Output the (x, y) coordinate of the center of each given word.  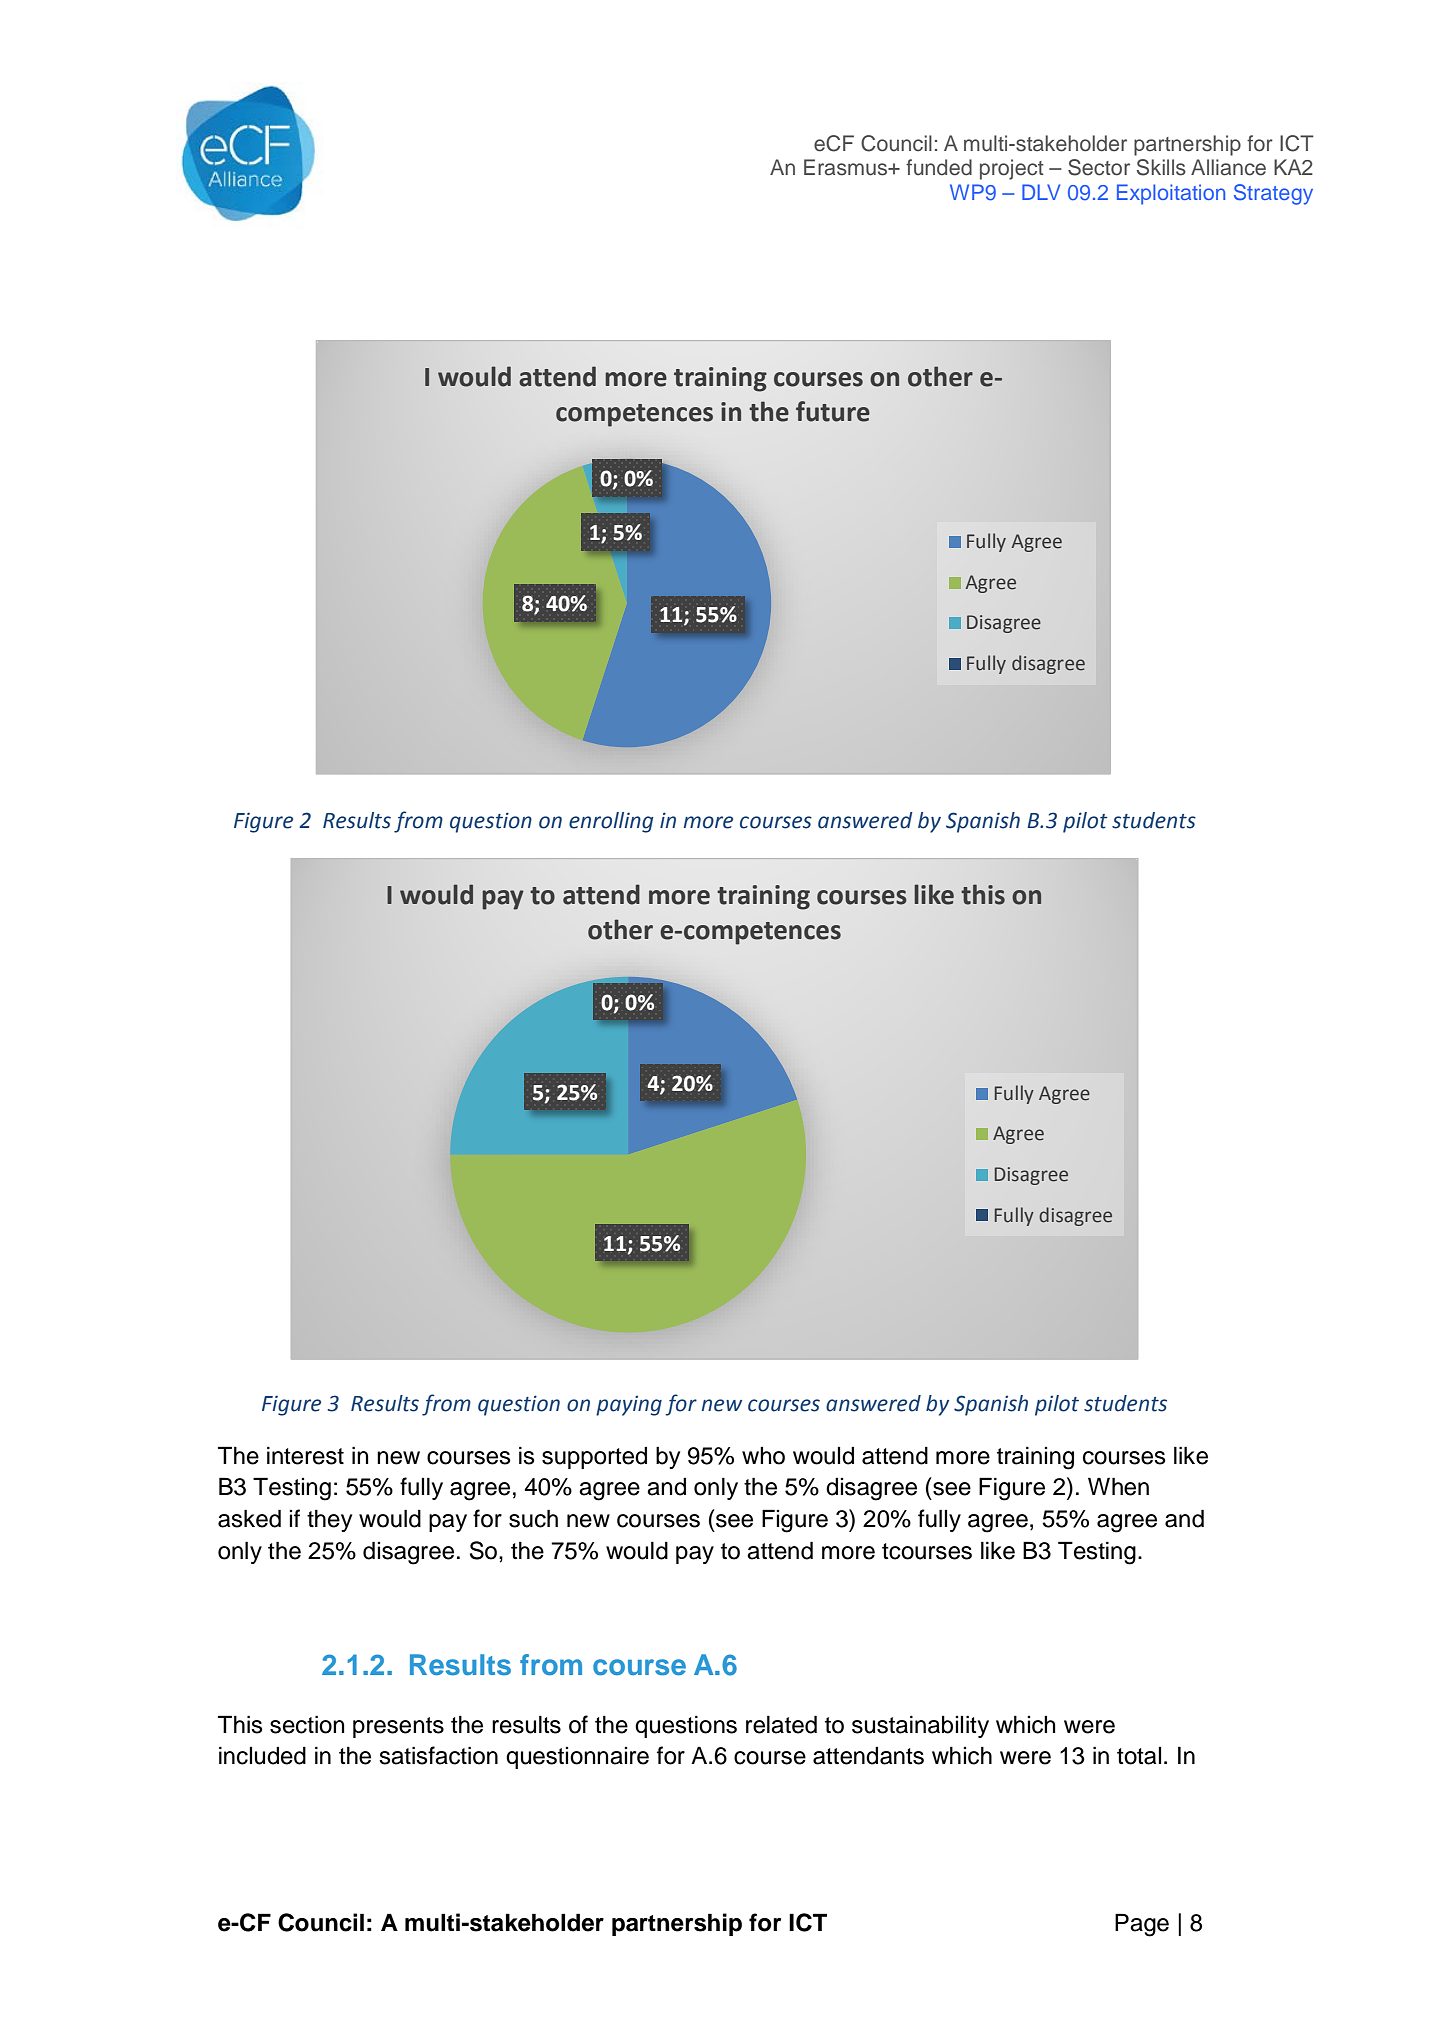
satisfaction (438, 1755)
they (329, 1520)
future (833, 411)
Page (1142, 1925)
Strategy (1273, 194)
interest (305, 1455)
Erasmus (847, 167)
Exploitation (1171, 194)
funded (939, 167)
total (1139, 1756)
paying (629, 1406)
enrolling (611, 822)
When (1118, 1486)
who (763, 1456)
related (781, 1724)
